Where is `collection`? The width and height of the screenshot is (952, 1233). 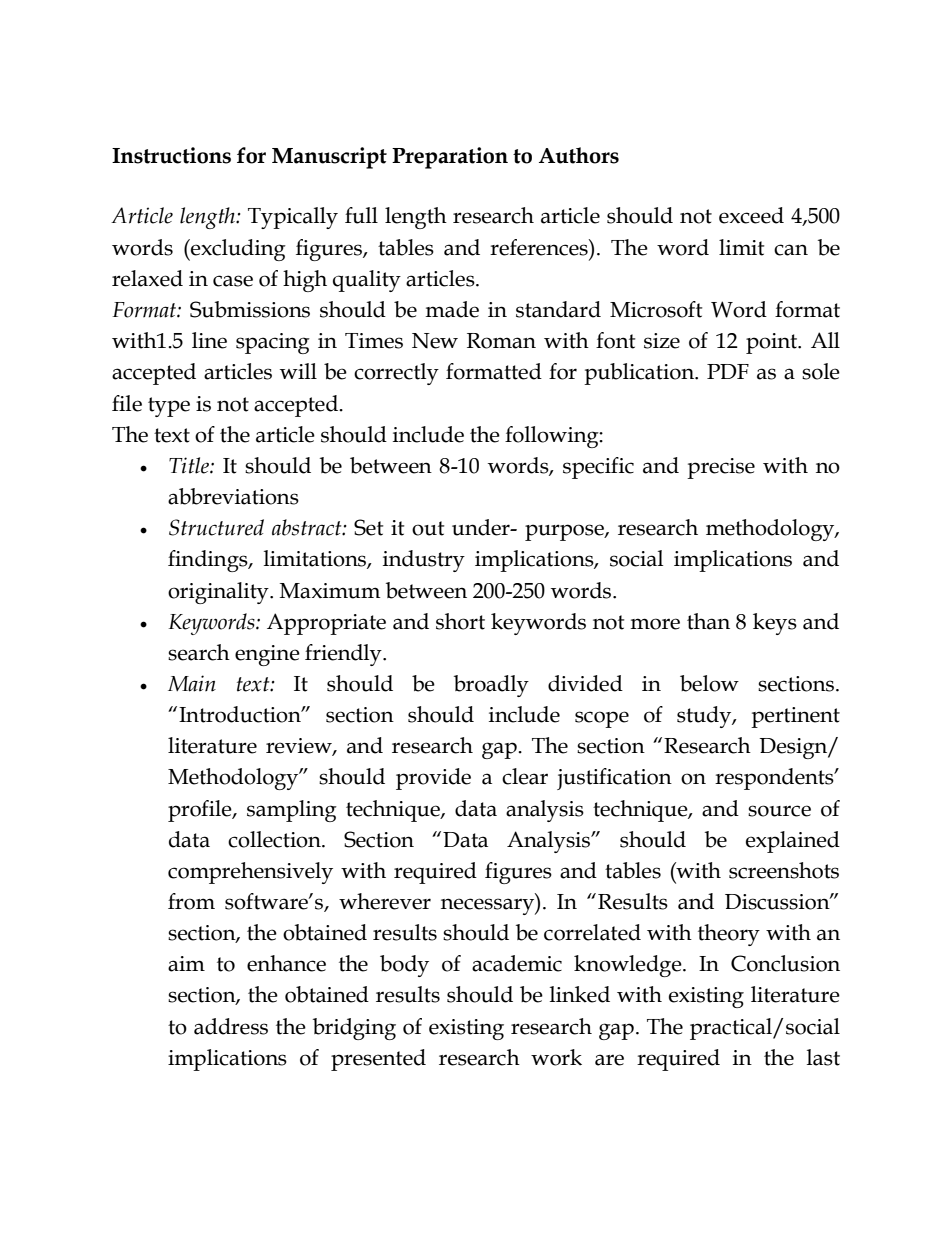
collection is located at coordinates (275, 839).
